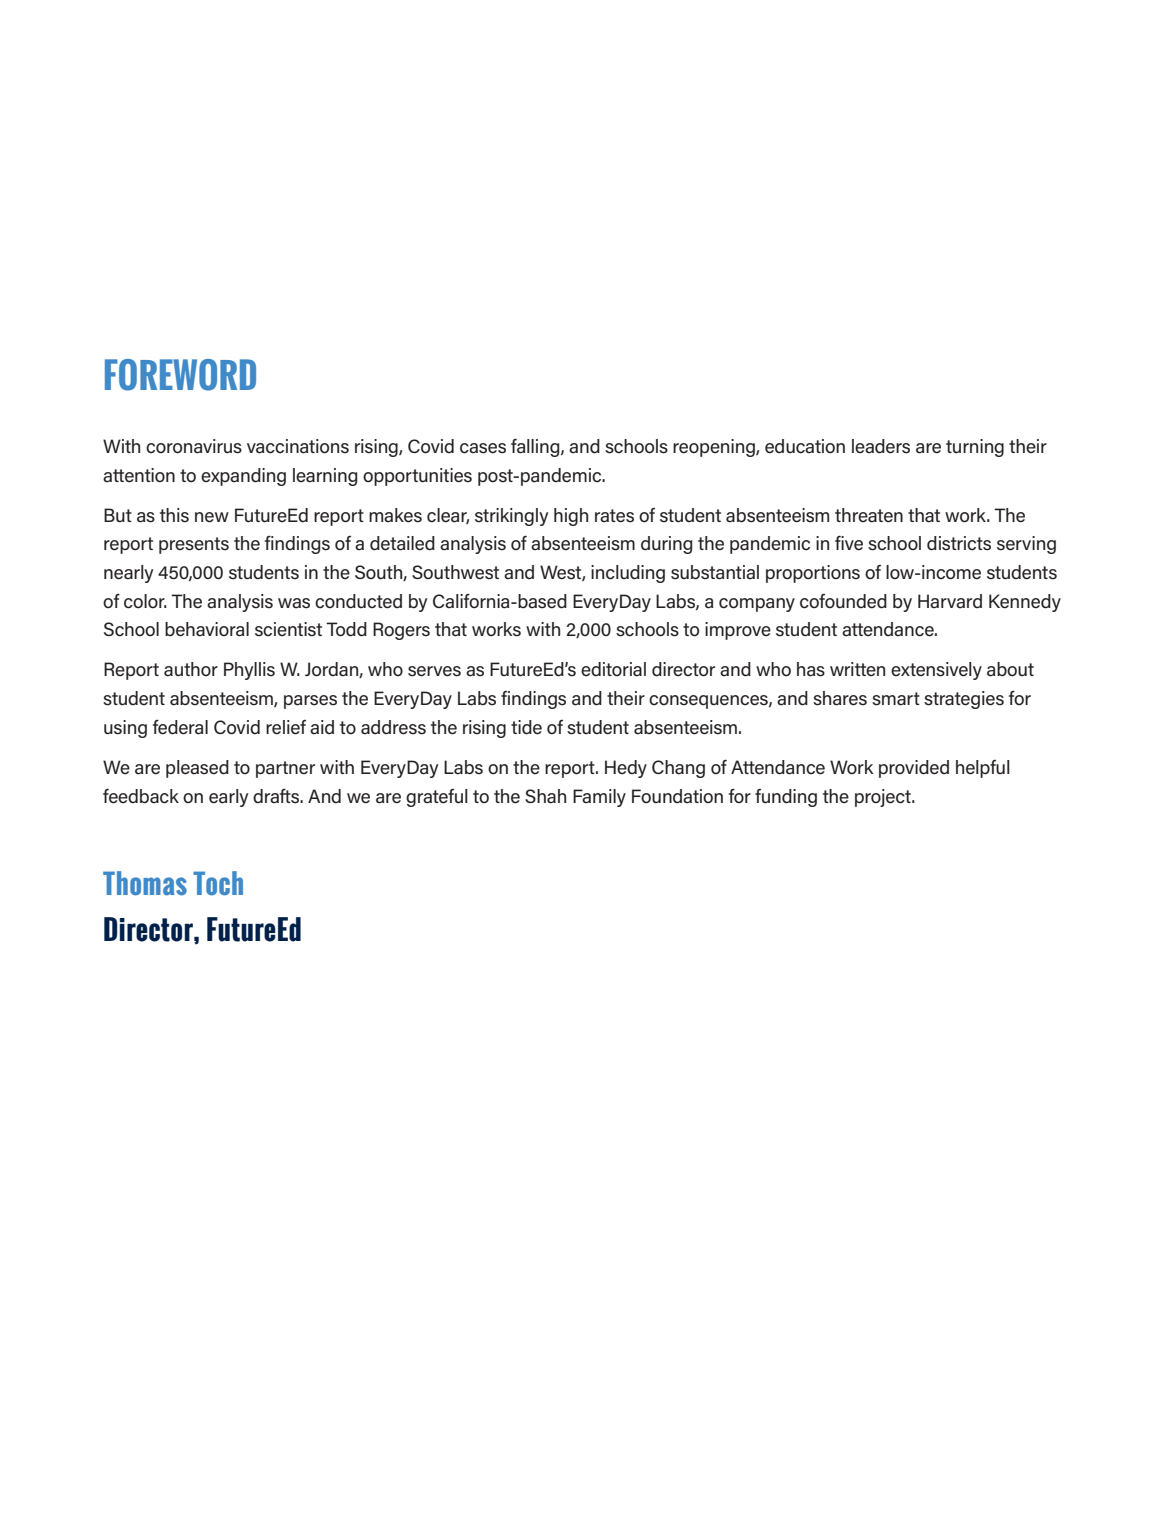  Describe the element at coordinates (950, 601) in the image. I see `Harvard` at that location.
